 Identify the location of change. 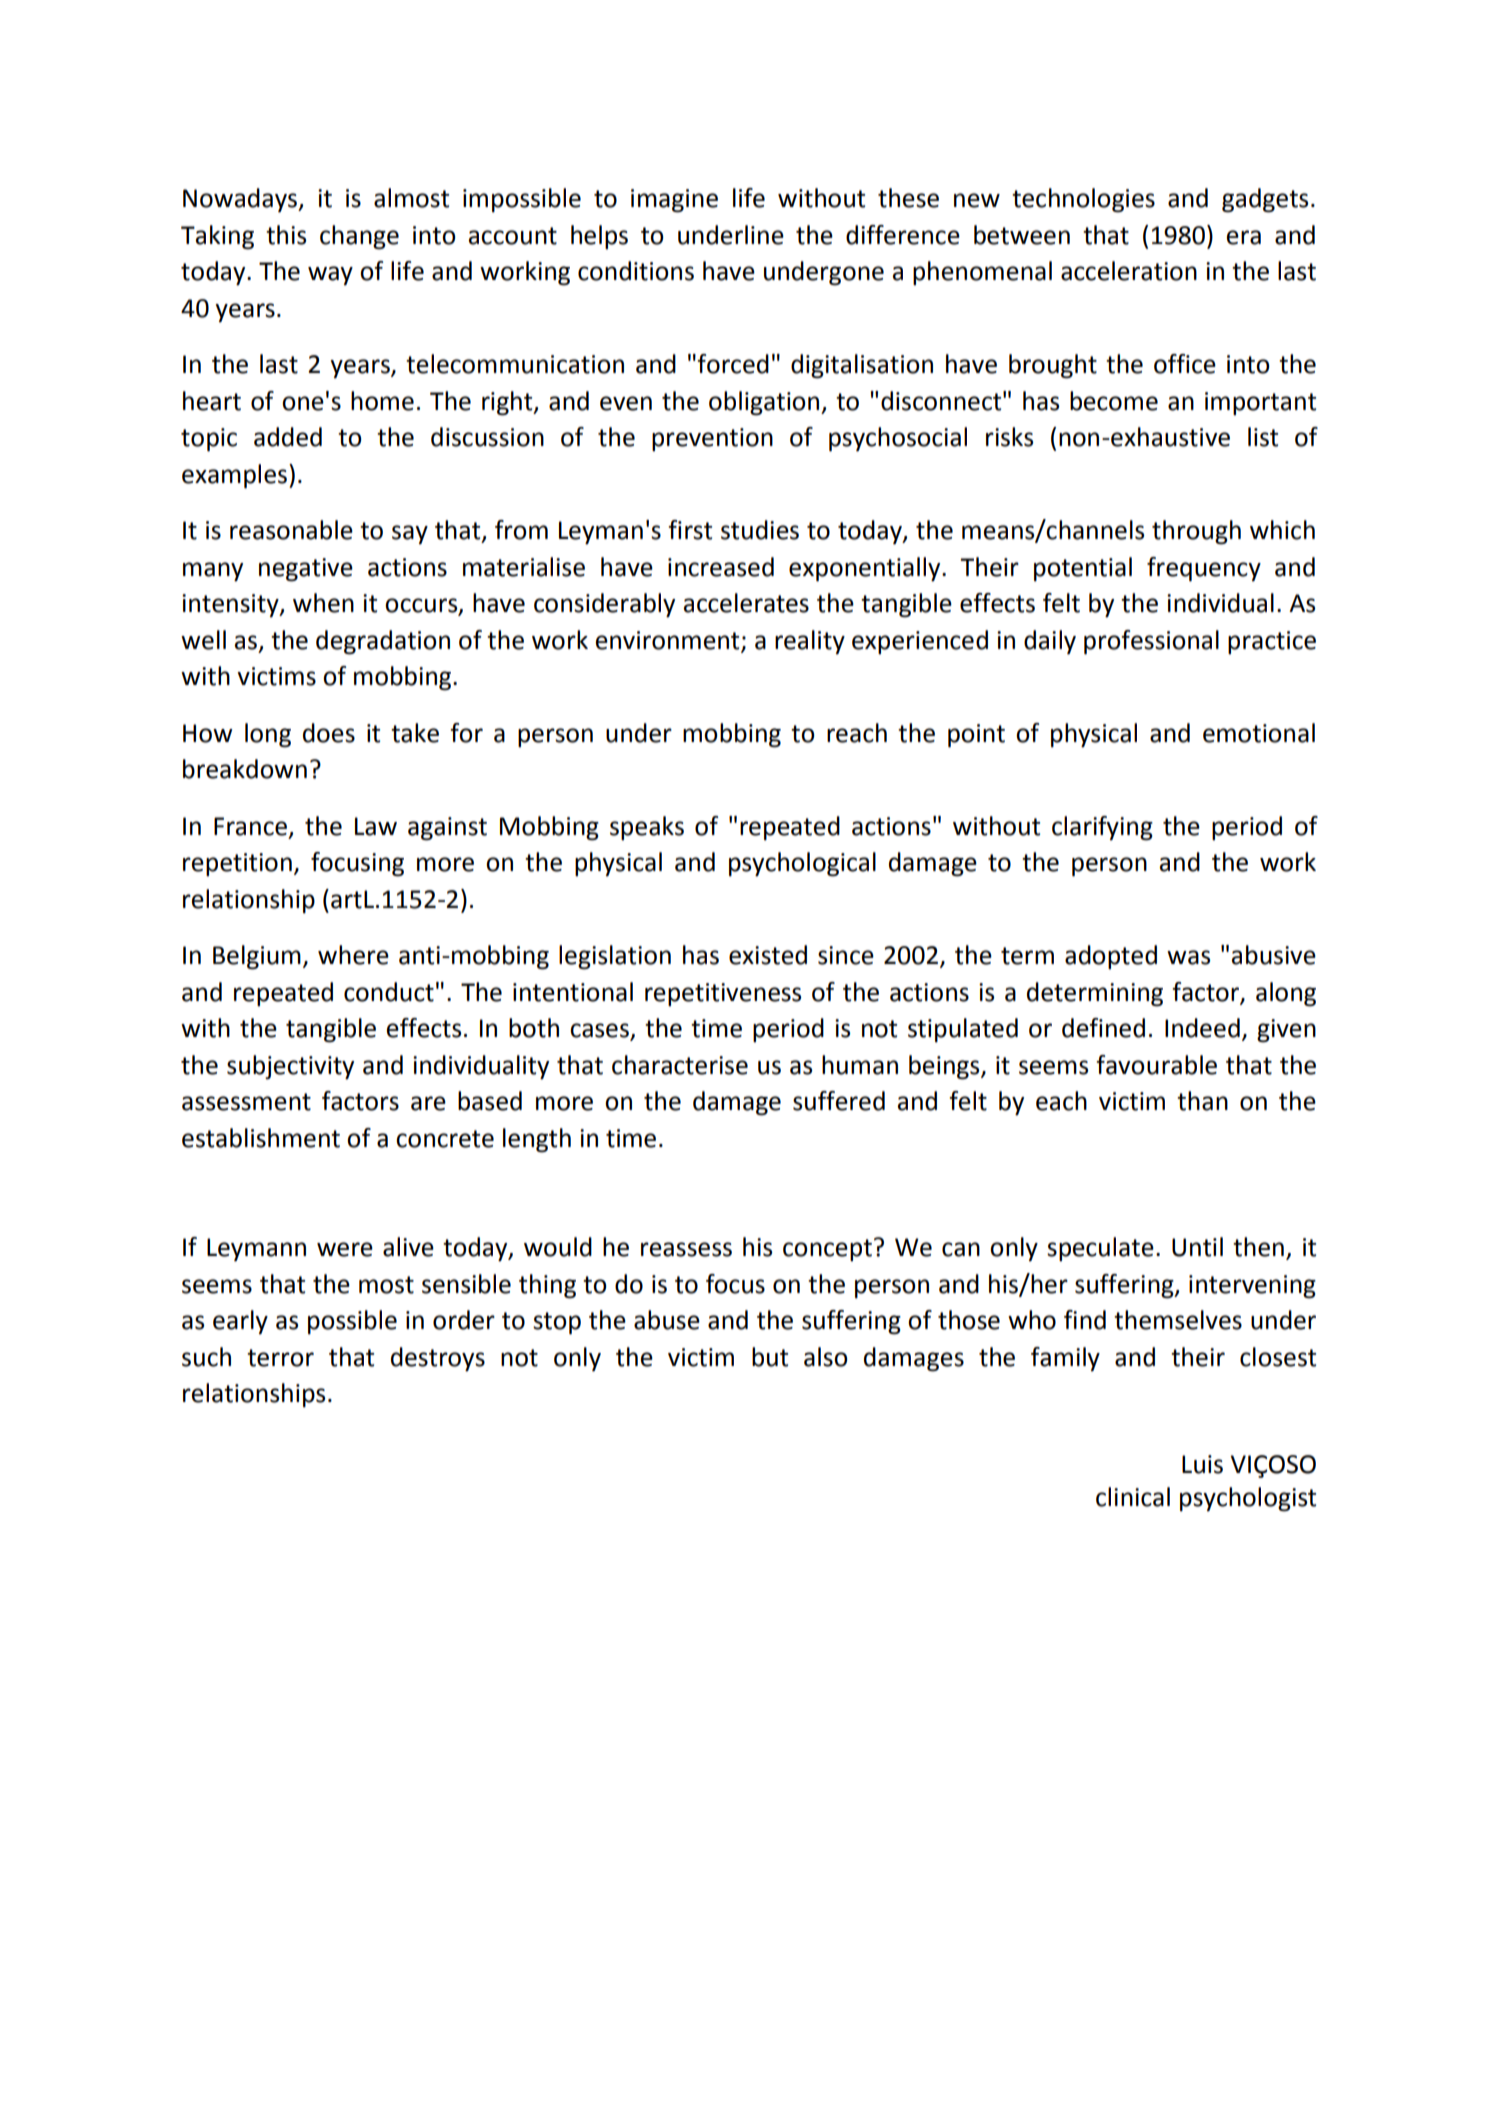
(359, 237).
